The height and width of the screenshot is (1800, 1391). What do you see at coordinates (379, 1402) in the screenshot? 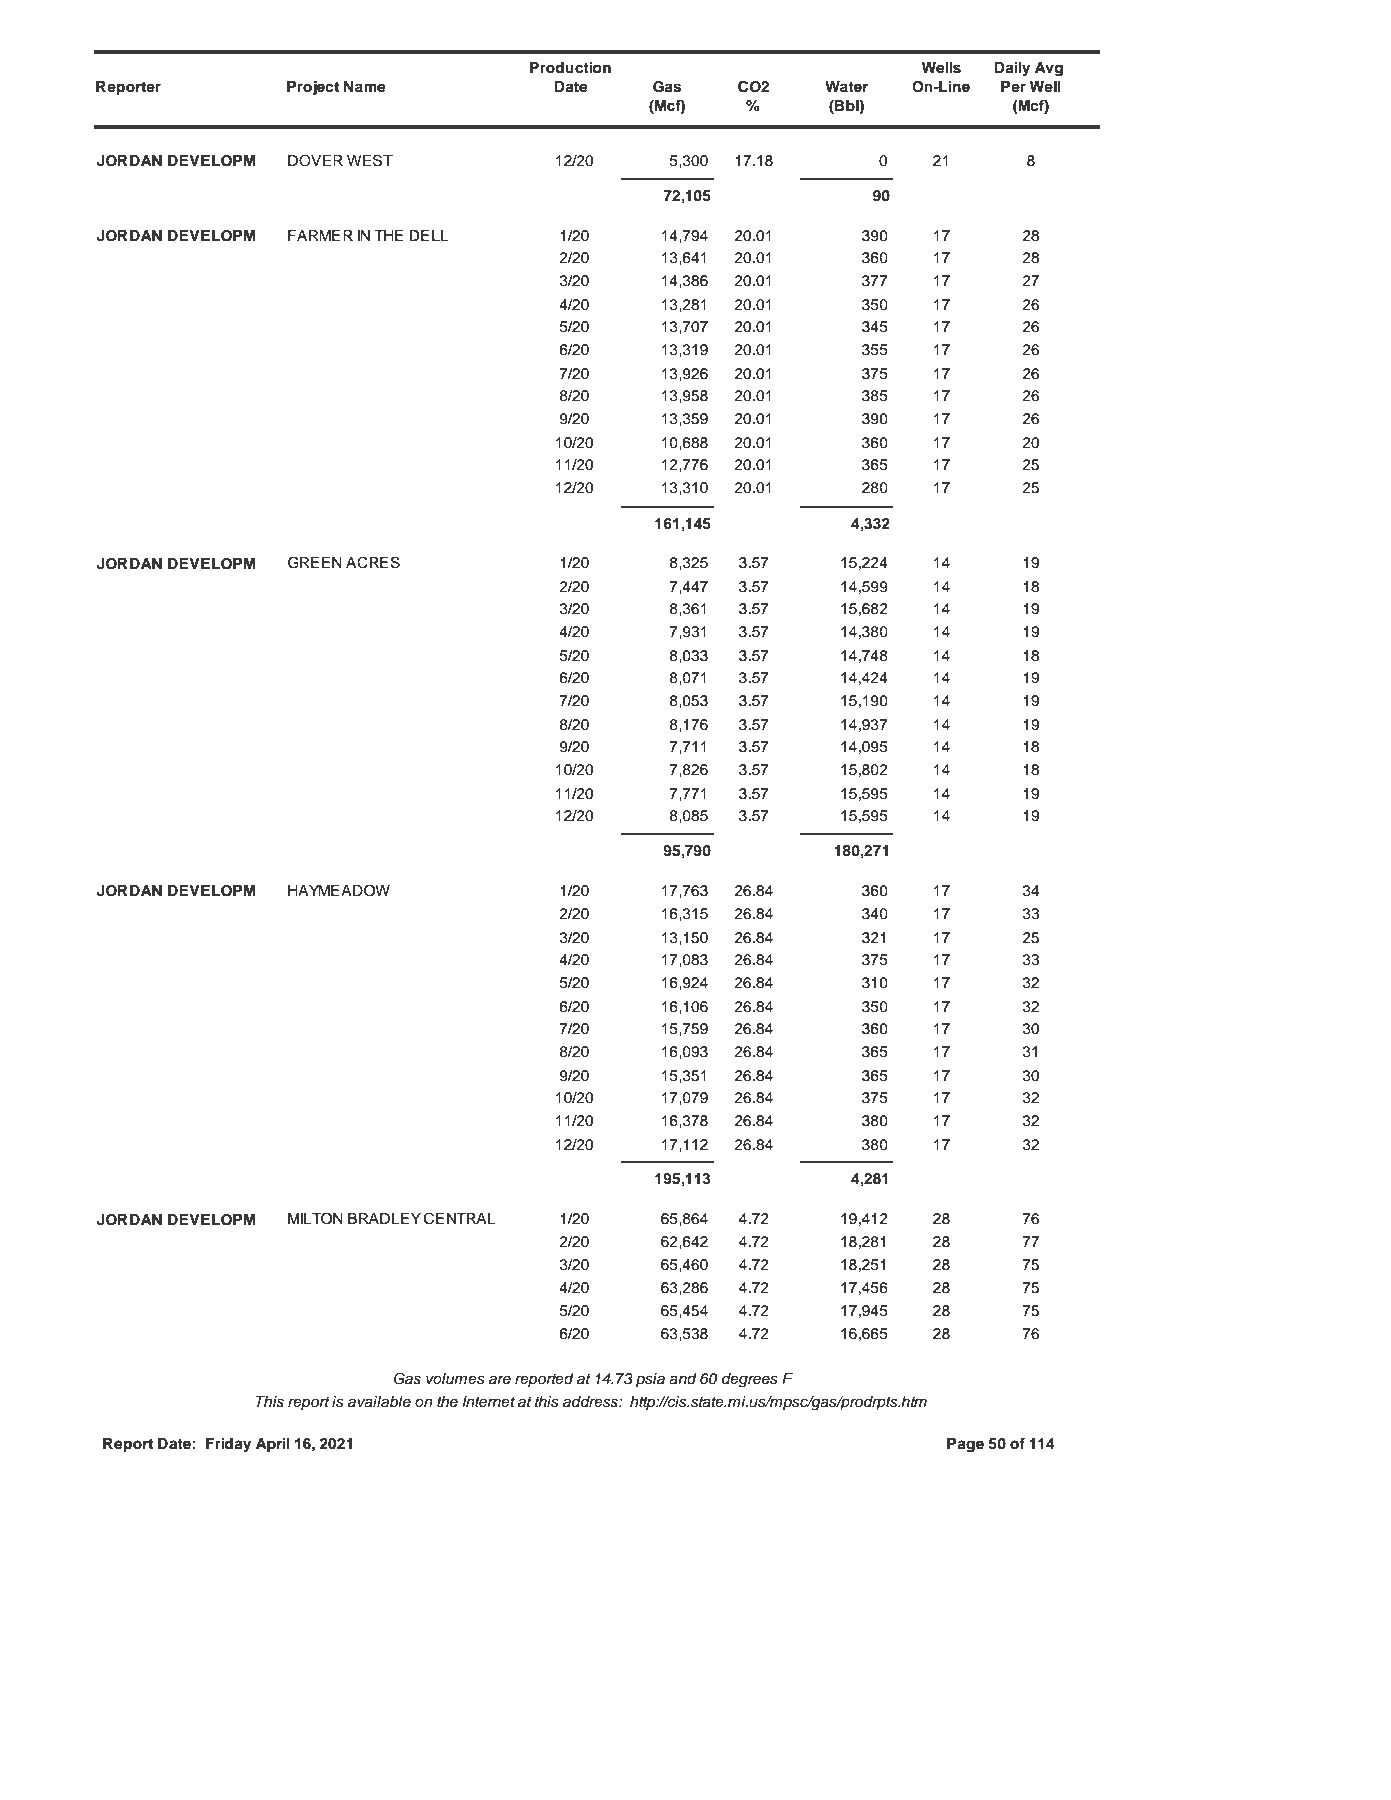
I see `available` at bounding box center [379, 1402].
